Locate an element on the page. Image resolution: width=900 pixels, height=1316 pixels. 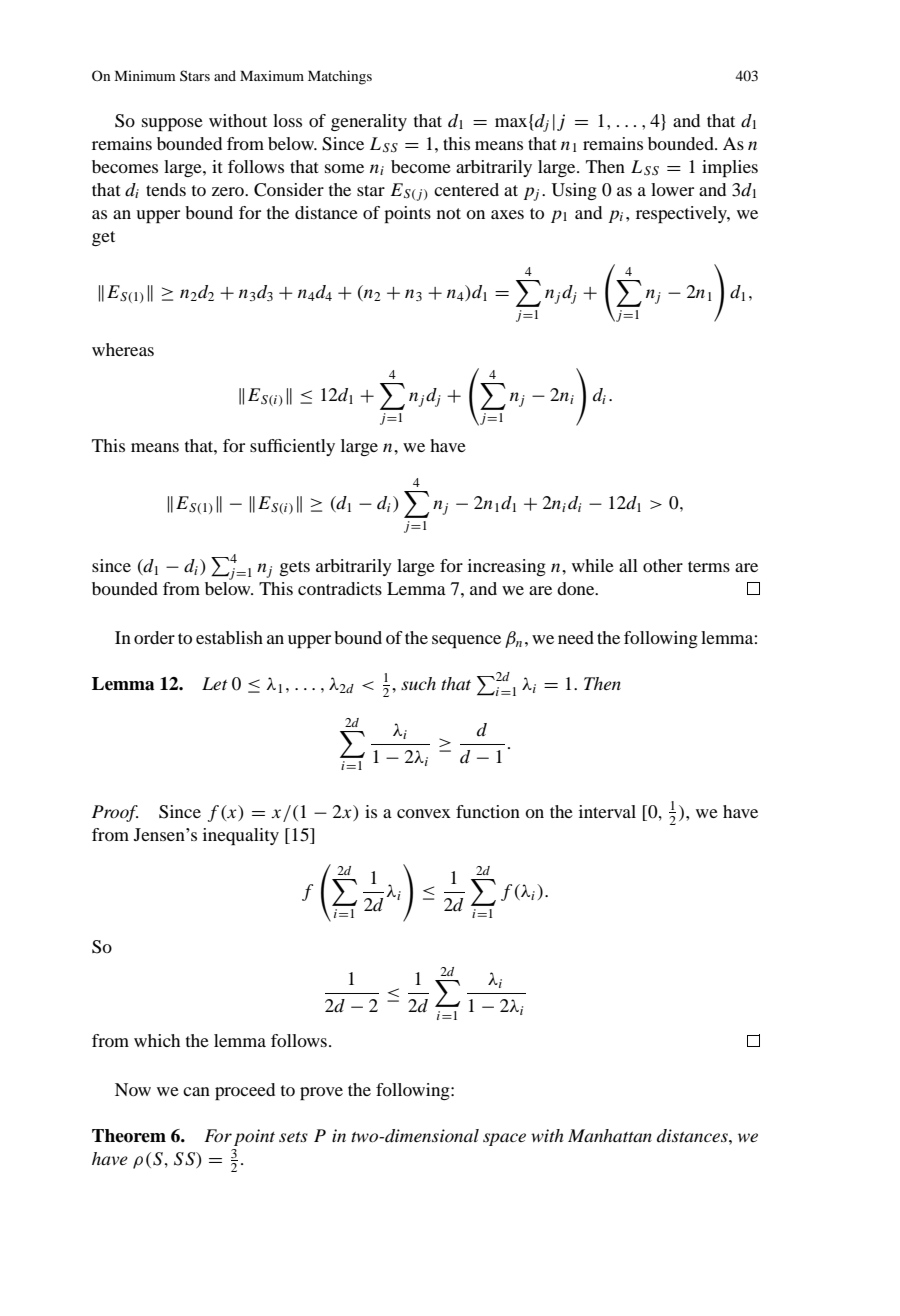
generality is located at coordinates (369, 122).
